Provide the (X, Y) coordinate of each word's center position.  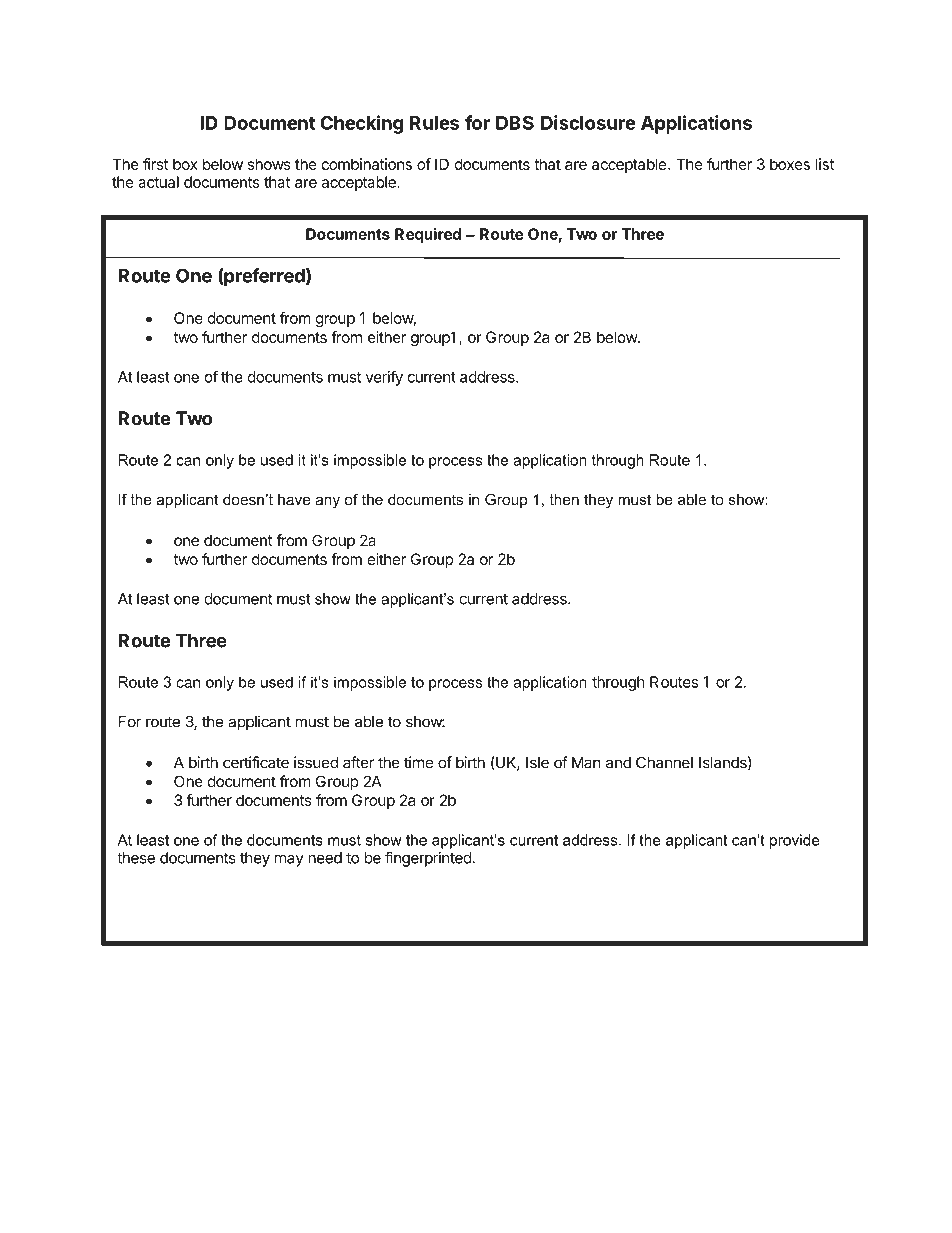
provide (795, 841)
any (327, 502)
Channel (664, 762)
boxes (790, 164)
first (156, 164)
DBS (515, 123)
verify (384, 378)
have (294, 499)
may (289, 860)
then (564, 499)
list (825, 164)
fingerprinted (428, 859)
